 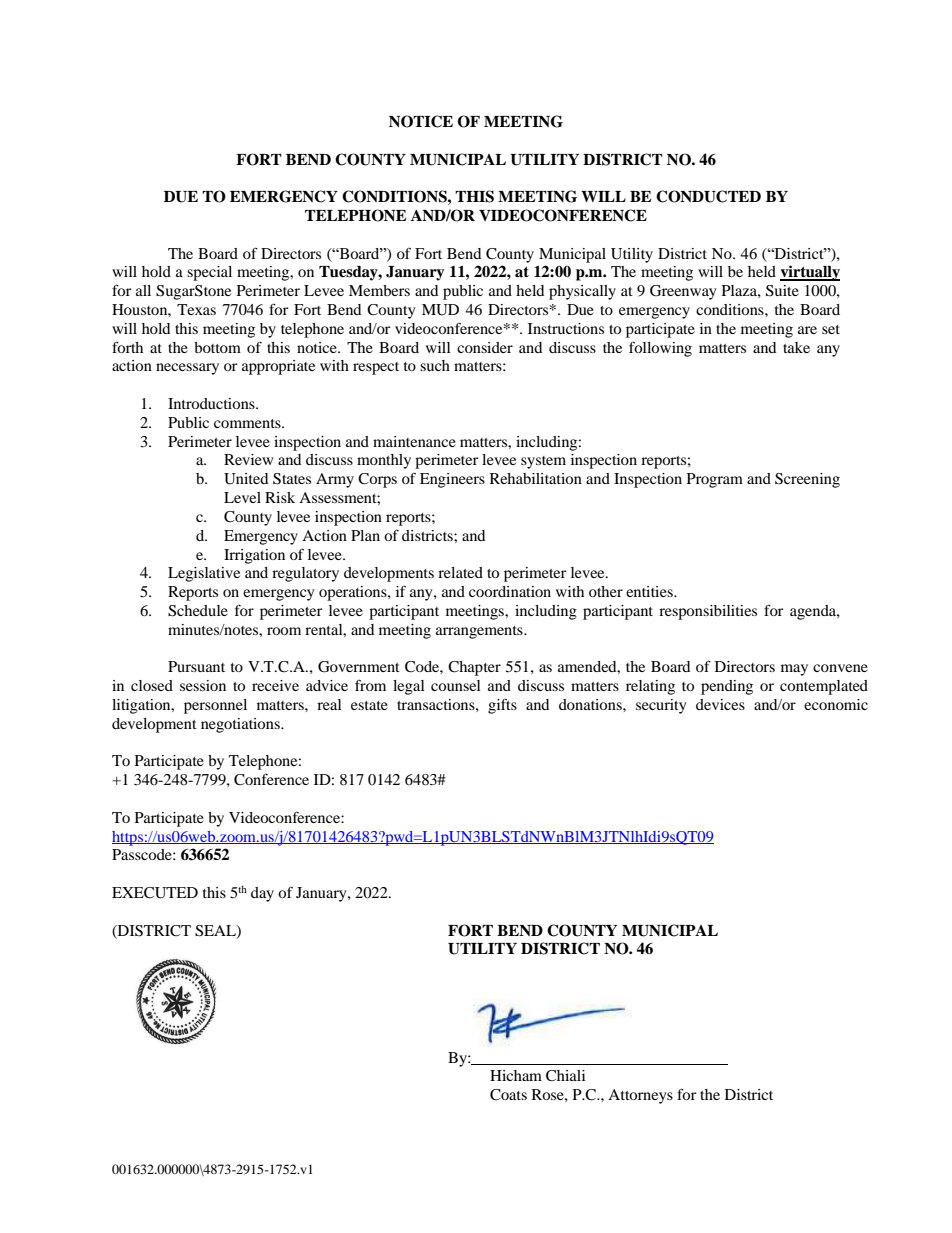 I want to click on CONDUCTED, so click(x=708, y=196).
